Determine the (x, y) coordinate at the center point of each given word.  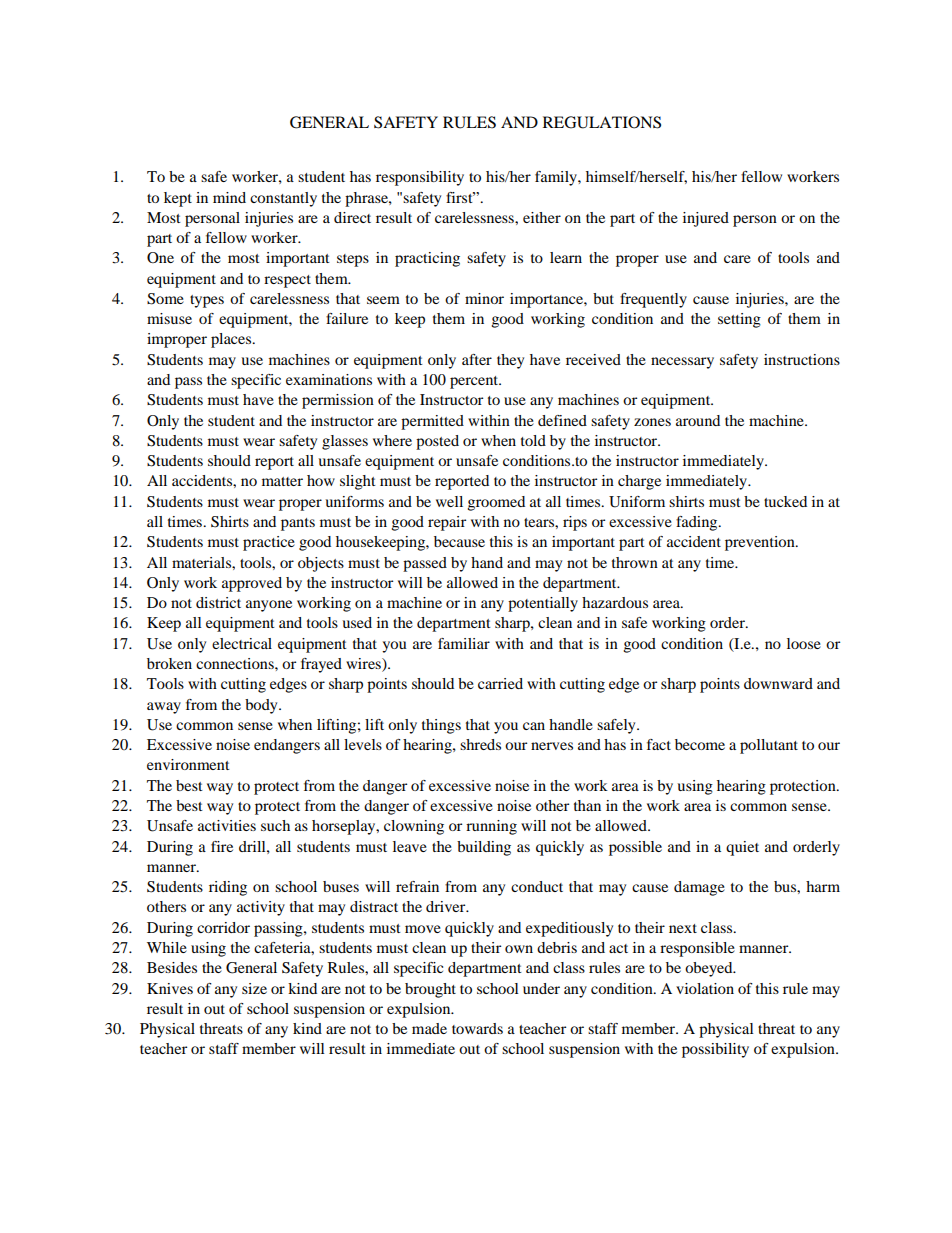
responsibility (420, 178)
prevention (761, 543)
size (254, 988)
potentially (543, 604)
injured (706, 219)
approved (252, 584)
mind (229, 197)
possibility (715, 1050)
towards (477, 1028)
